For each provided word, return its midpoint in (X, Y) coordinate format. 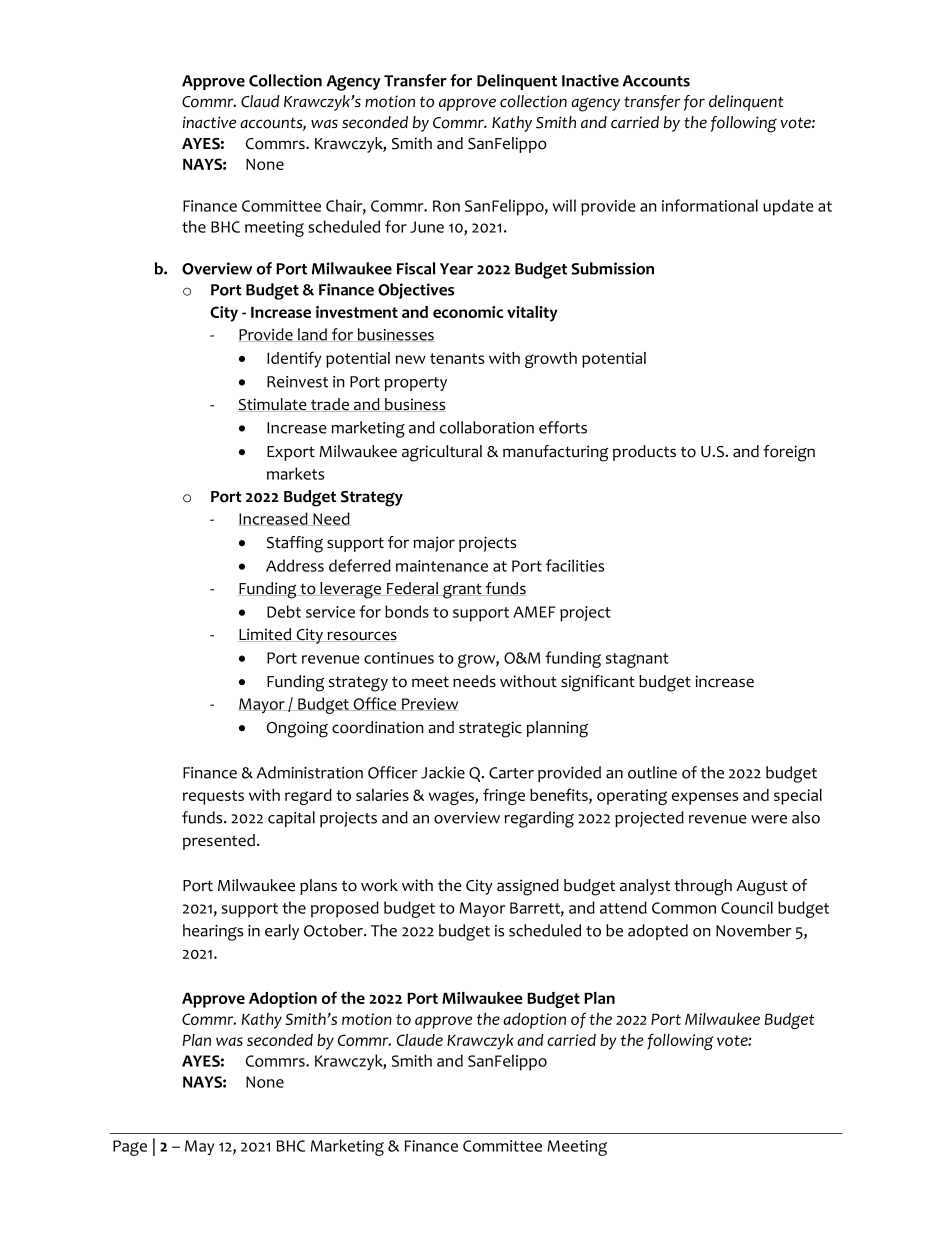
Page (130, 1148)
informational (710, 205)
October (335, 930)
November (754, 930)
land (312, 335)
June (427, 227)
